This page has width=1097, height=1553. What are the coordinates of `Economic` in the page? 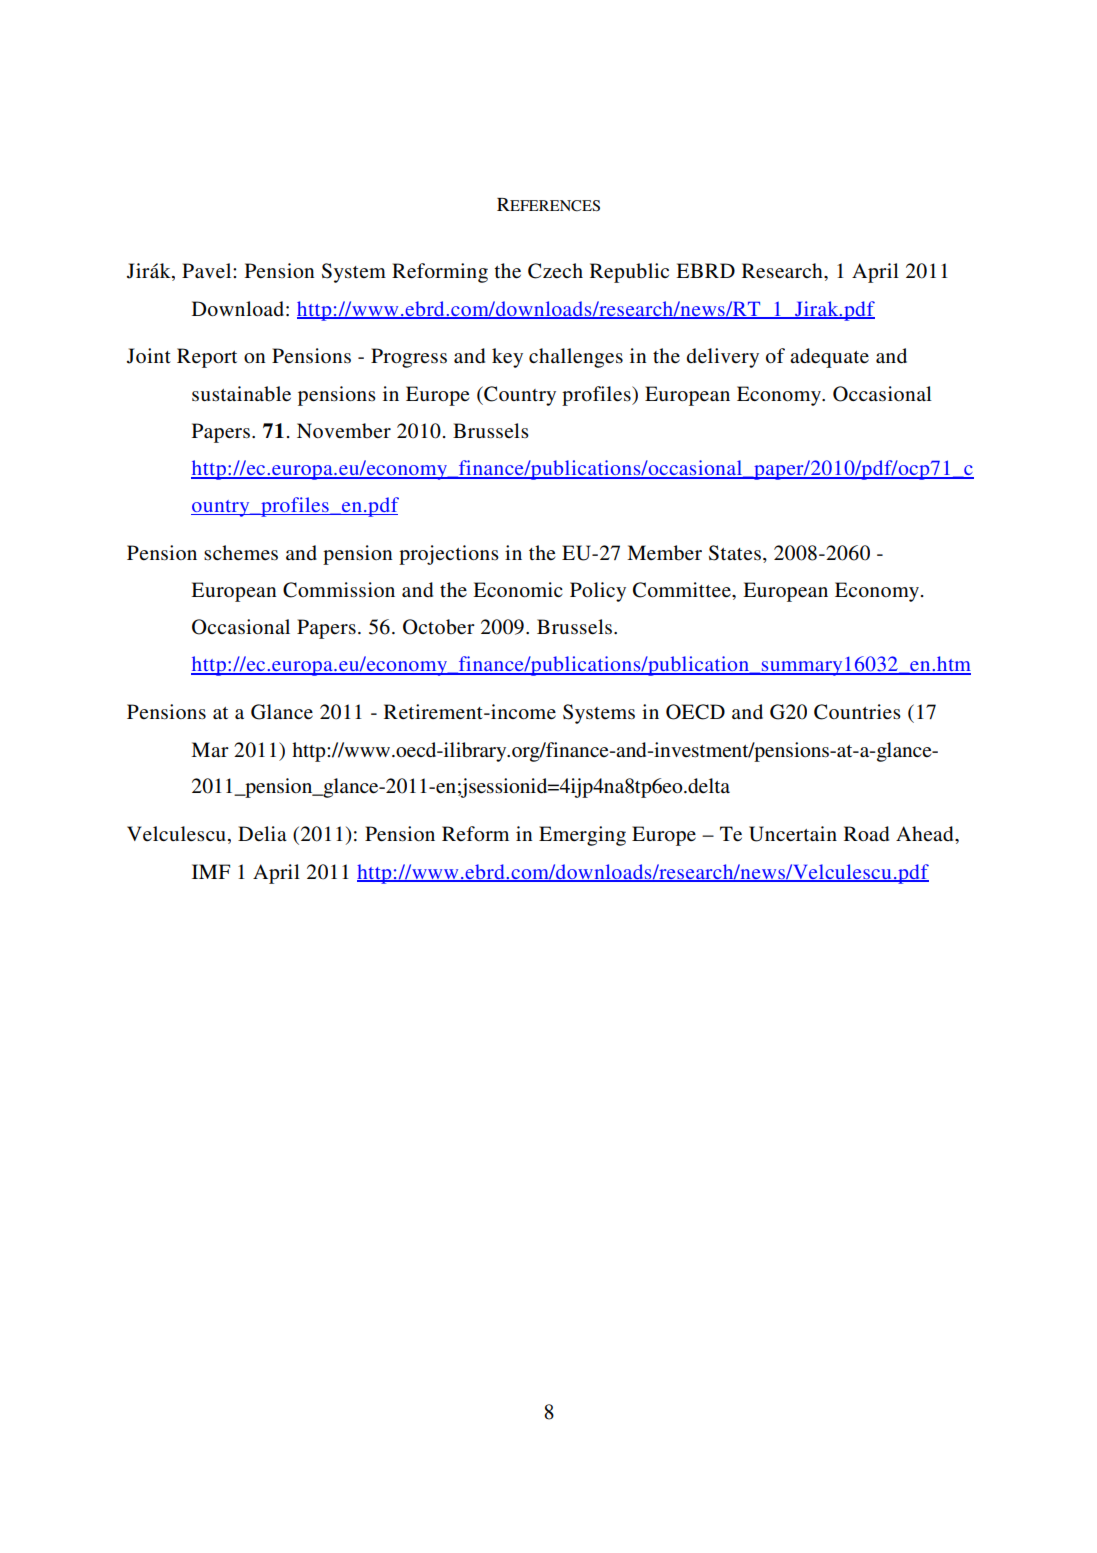 It's located at (518, 590).
